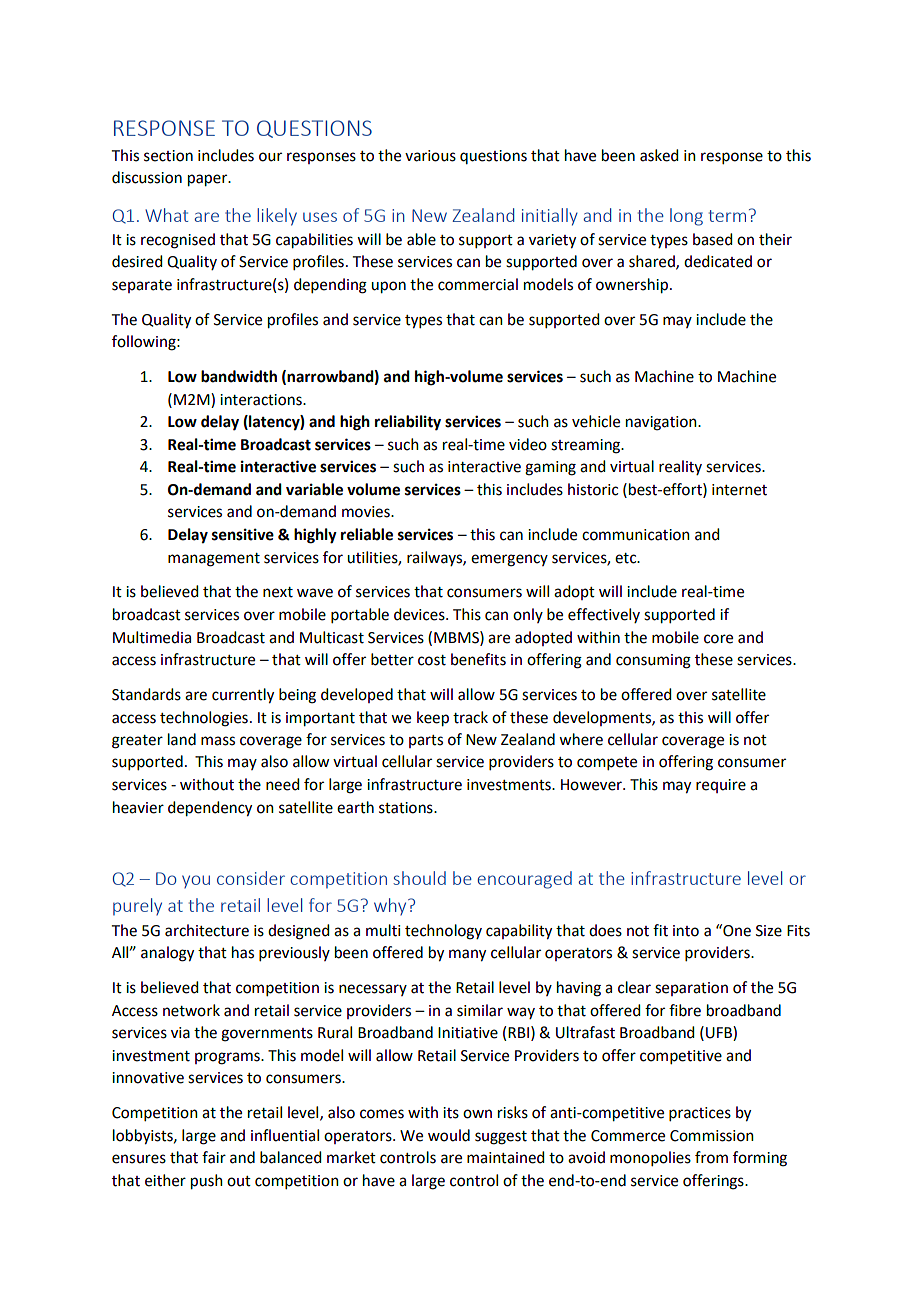  I want to click on reliability, so click(408, 423).
